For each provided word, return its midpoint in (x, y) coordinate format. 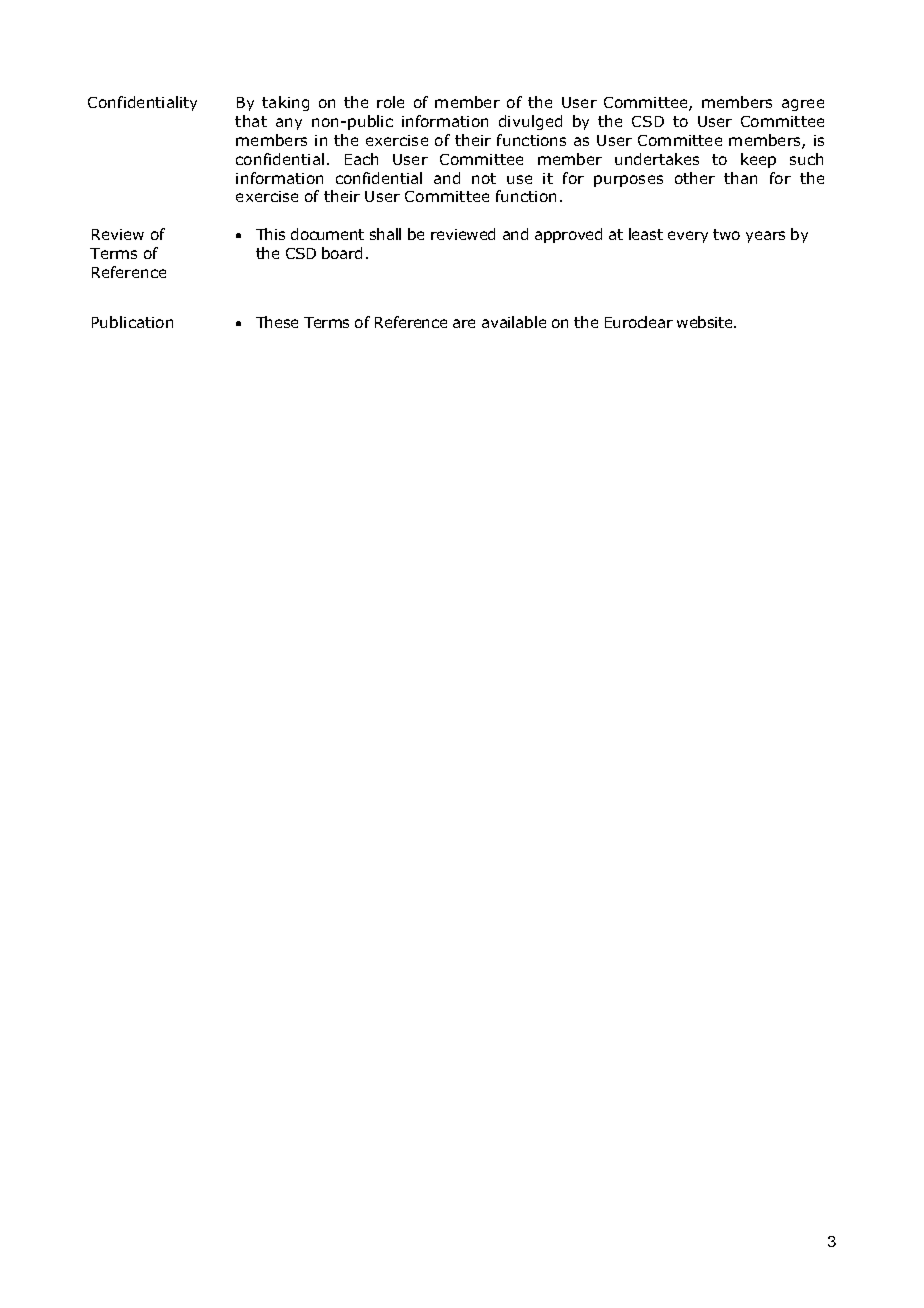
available (514, 322)
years (765, 237)
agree (803, 105)
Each (361, 159)
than (740, 178)
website (706, 322)
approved (568, 235)
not (484, 178)
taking (285, 103)
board (342, 253)
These (277, 322)
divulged (530, 122)
